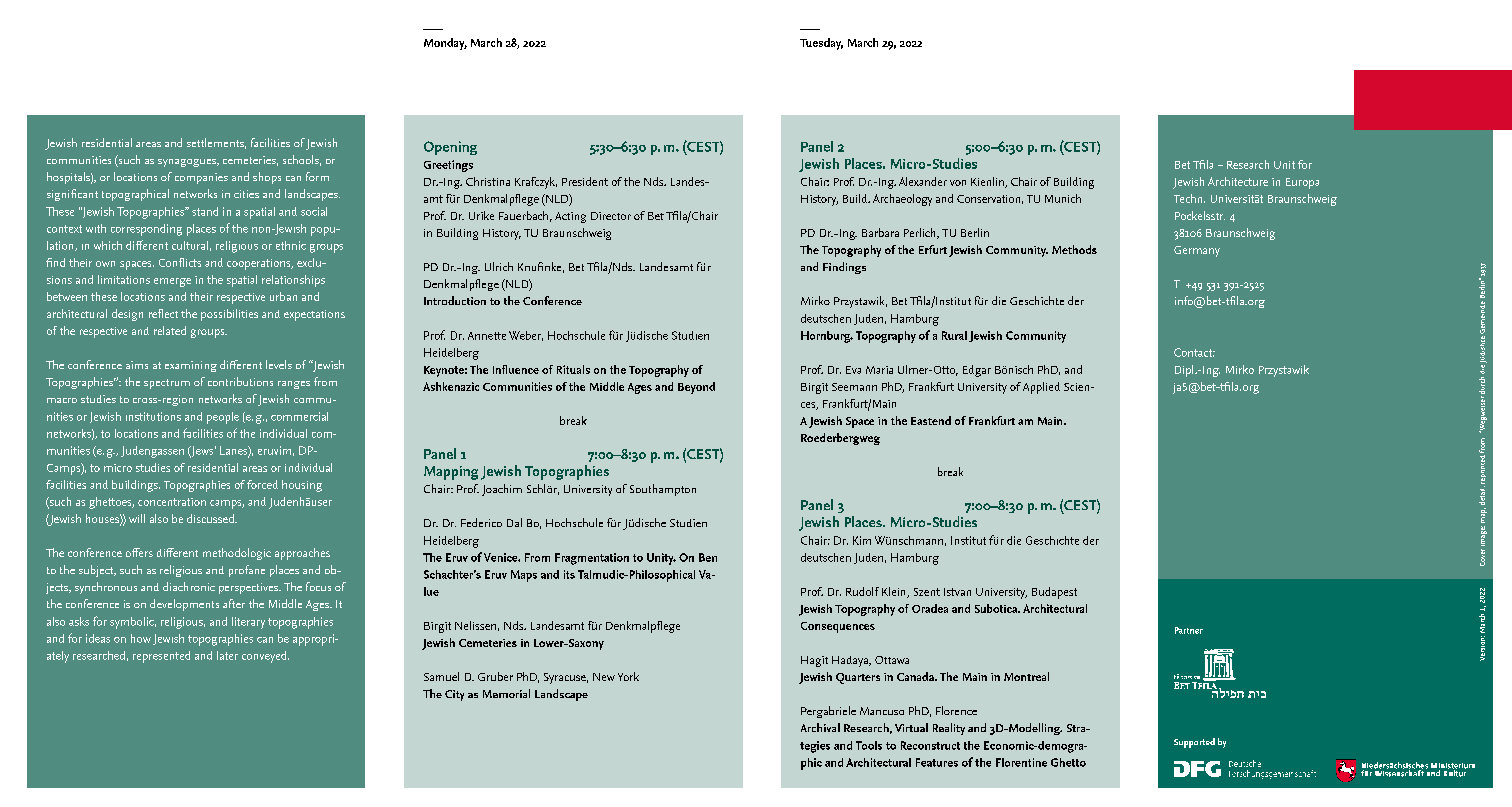  Describe the element at coordinates (1238, 181) in the screenshot. I see `Architecture` at that location.
